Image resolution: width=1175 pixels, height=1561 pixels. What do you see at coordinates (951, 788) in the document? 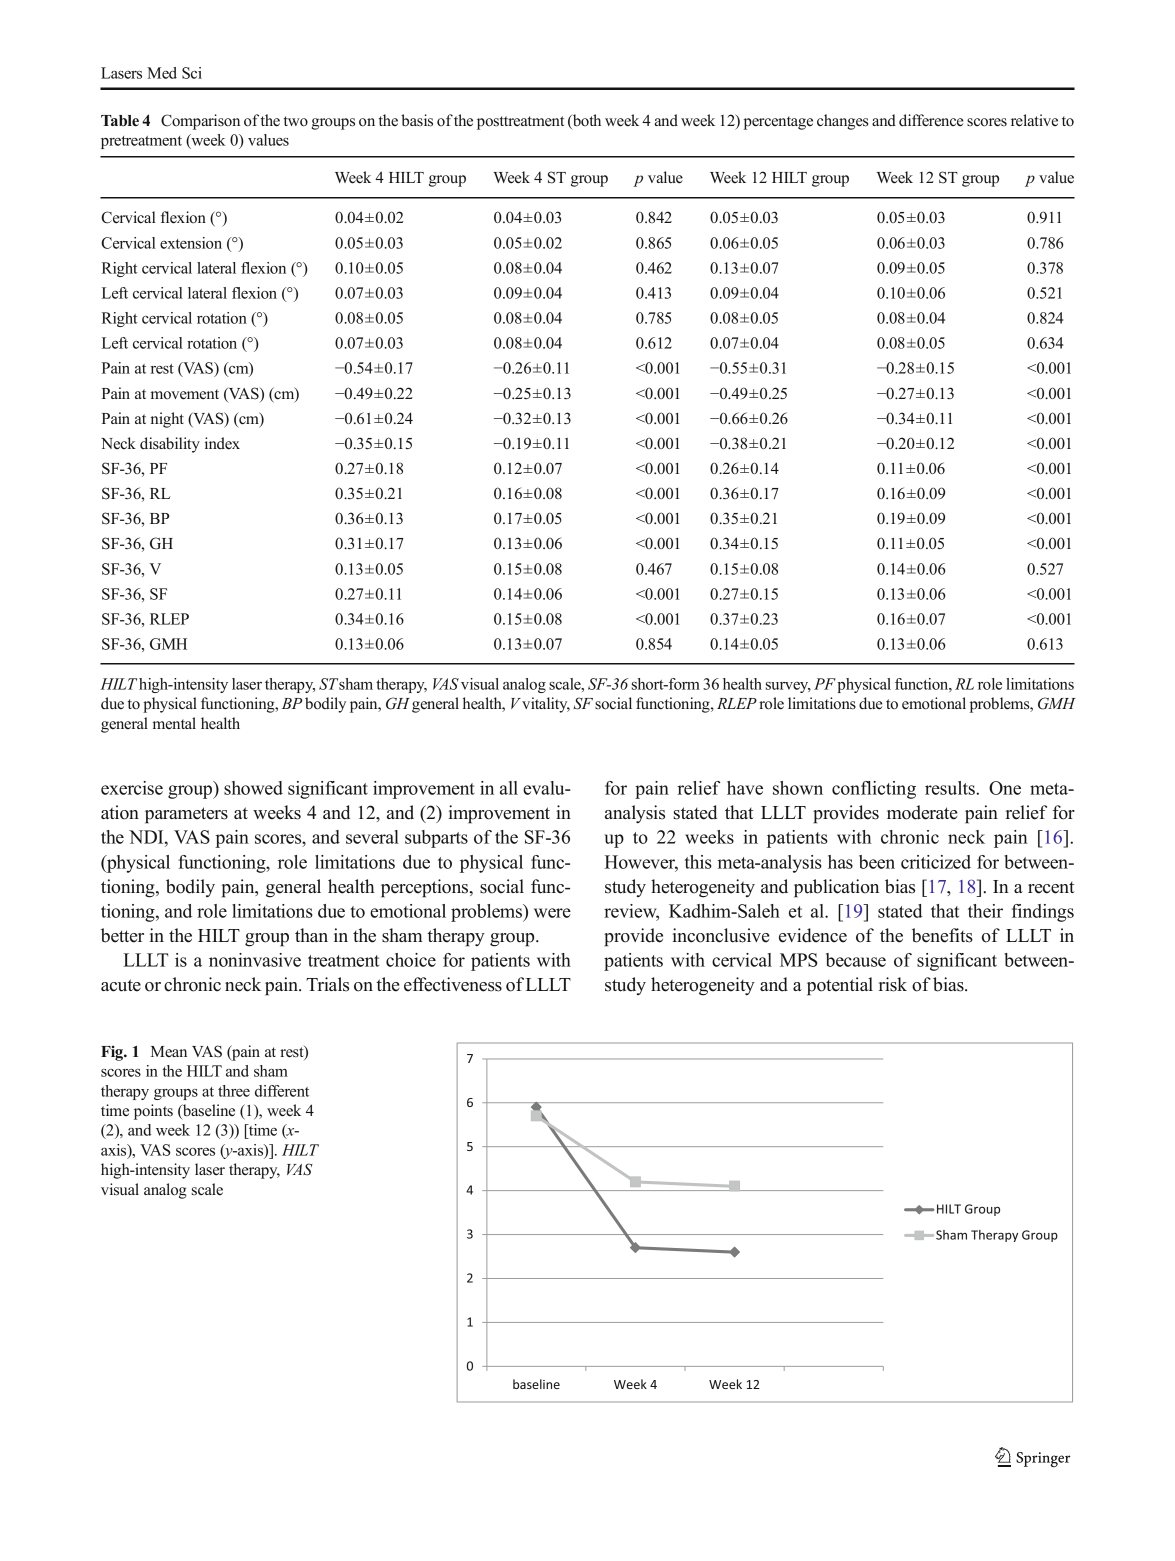
I see `results` at bounding box center [951, 788].
